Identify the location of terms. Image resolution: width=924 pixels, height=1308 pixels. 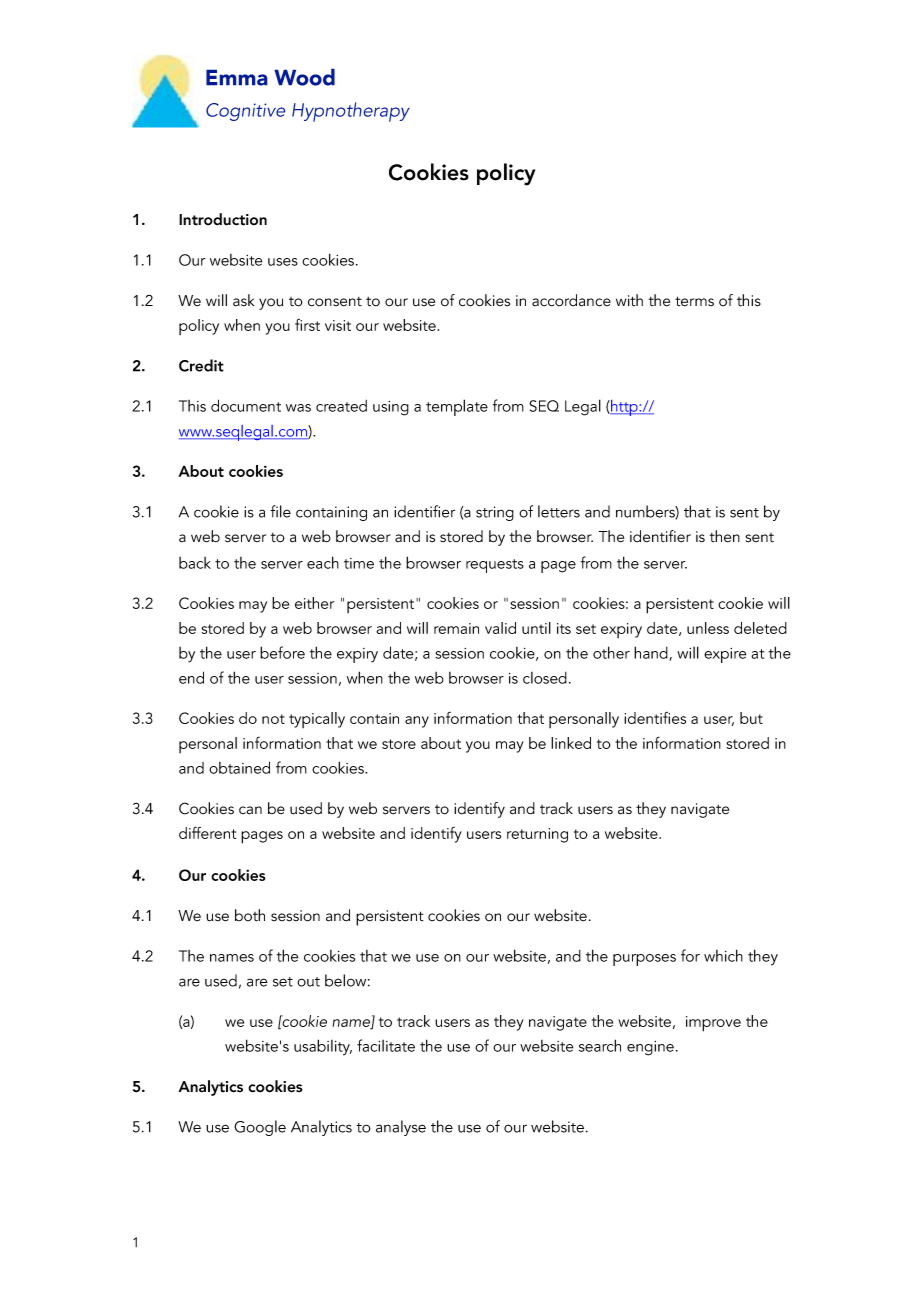
(694, 301).
